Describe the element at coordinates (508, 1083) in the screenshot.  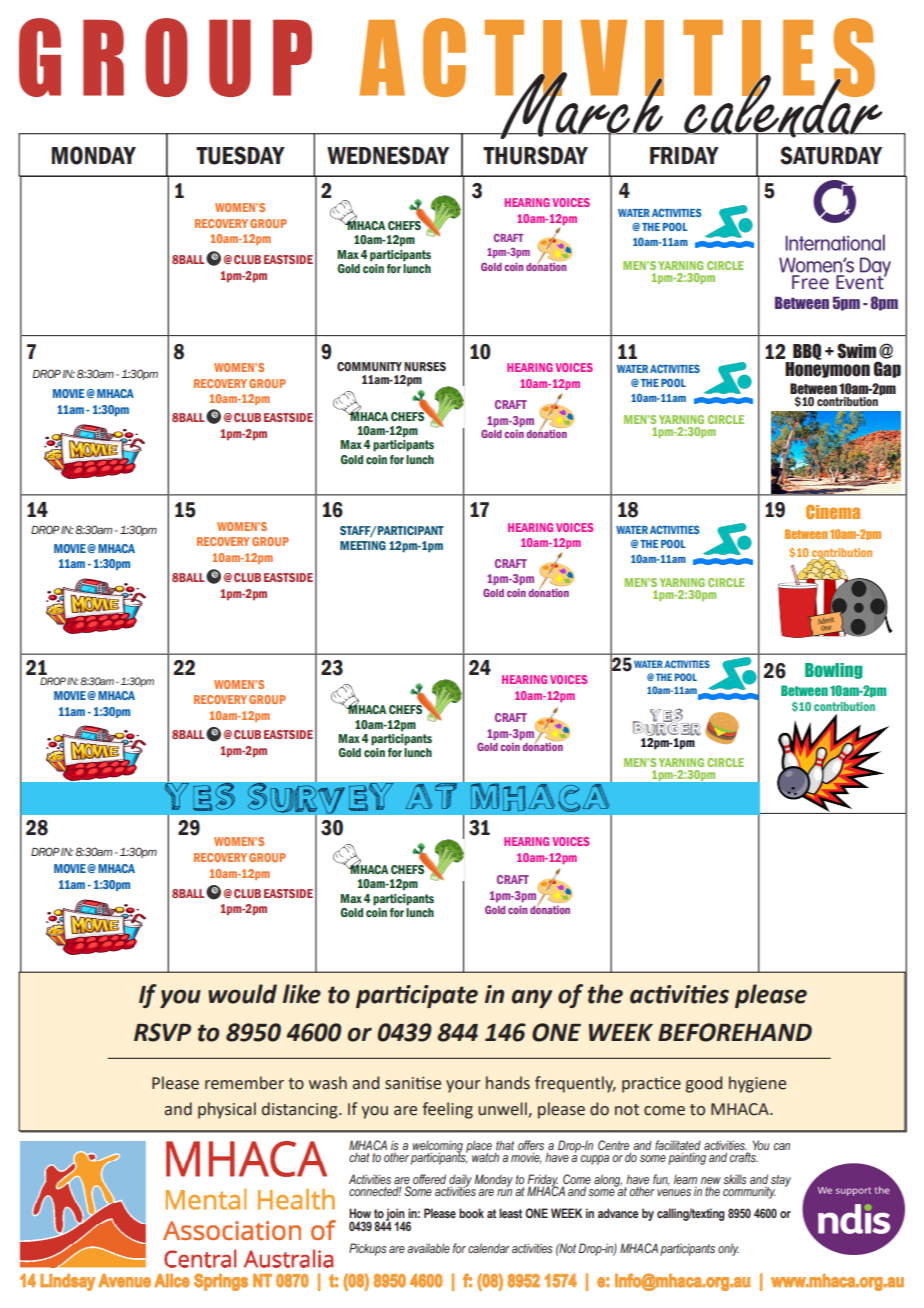
I see `hands` at that location.
